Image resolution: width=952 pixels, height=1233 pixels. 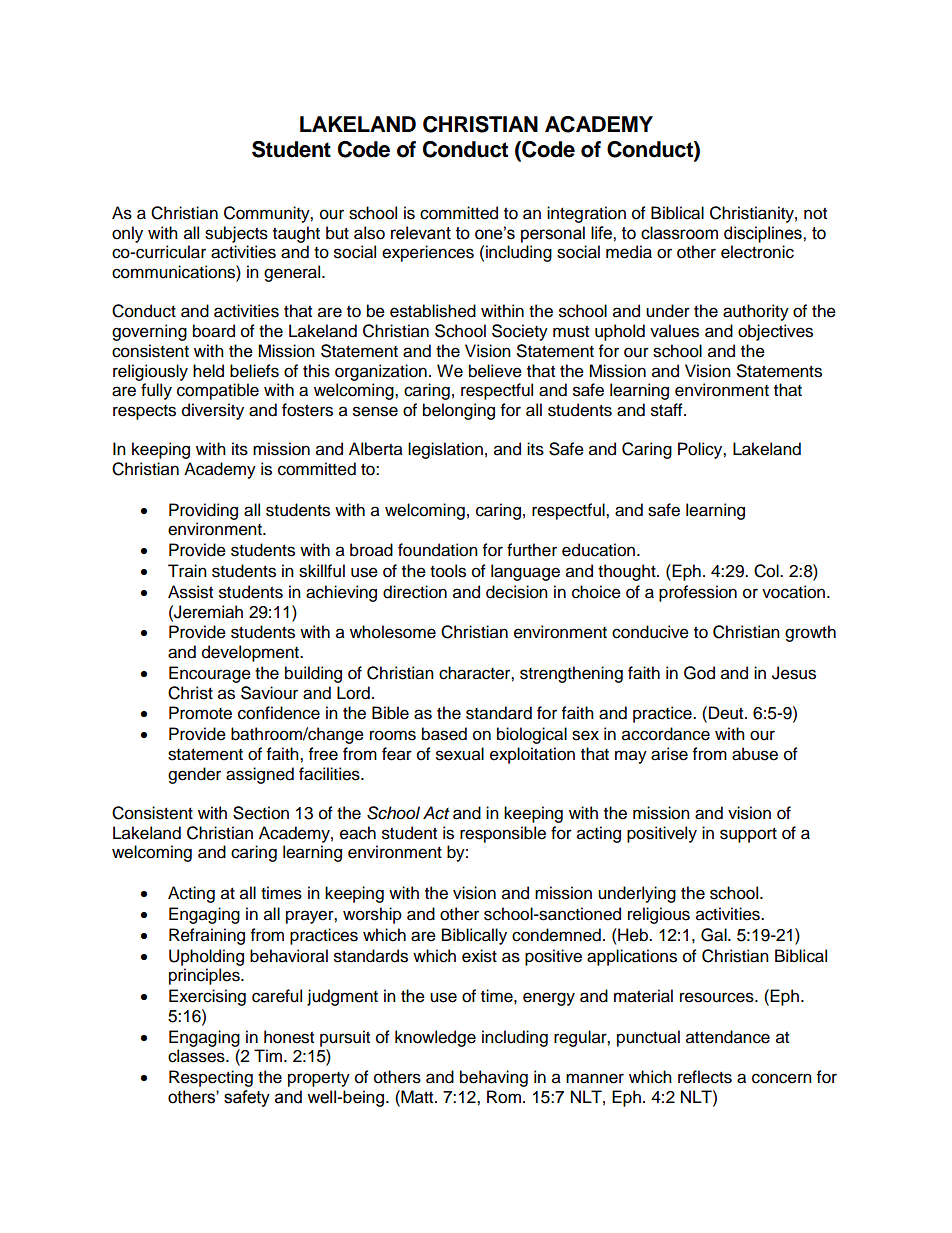 I want to click on Respecting, so click(x=211, y=1078).
